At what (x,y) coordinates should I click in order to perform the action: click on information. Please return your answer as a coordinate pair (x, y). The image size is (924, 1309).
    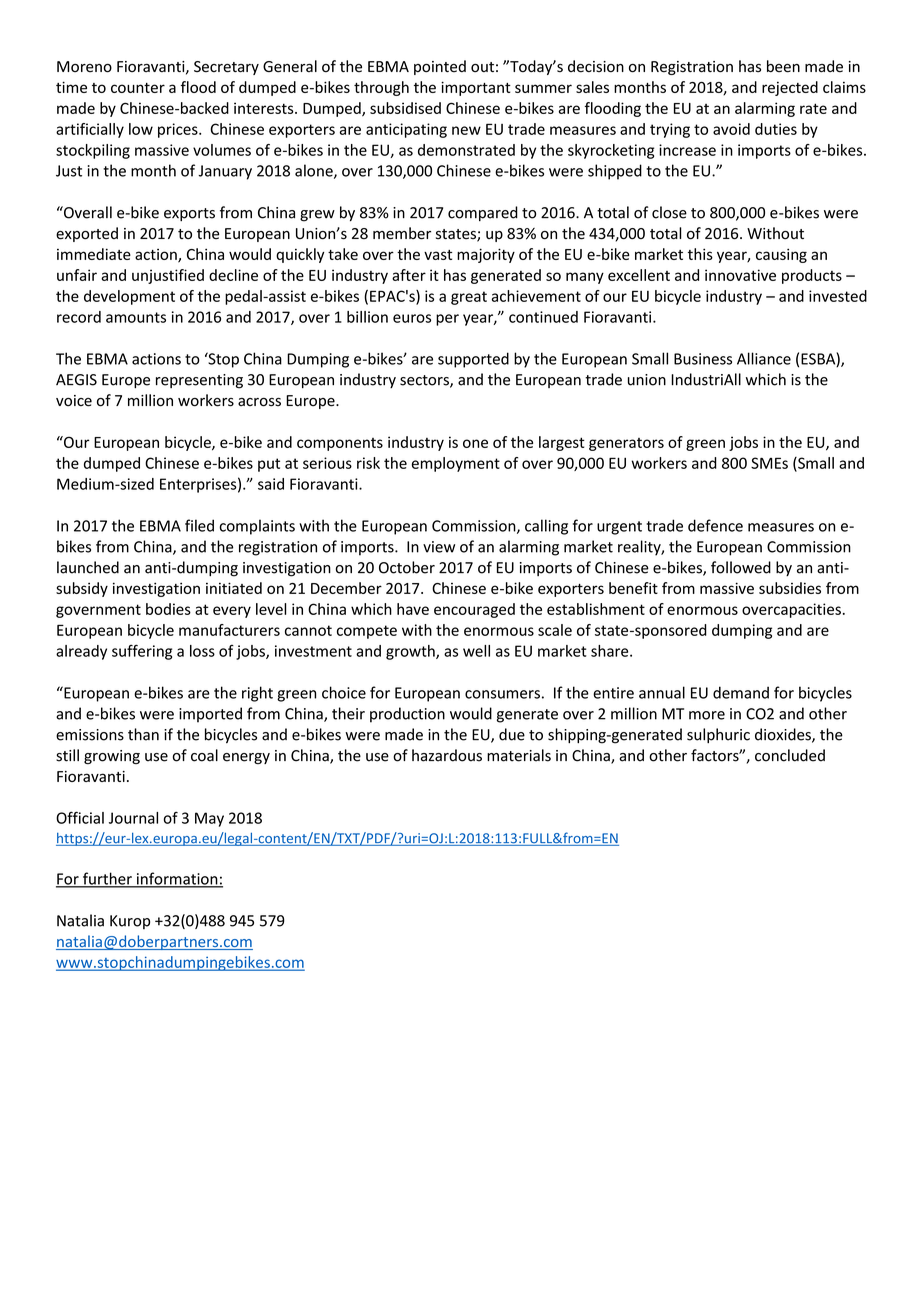
    Looking at the image, I should click on (177, 879).
